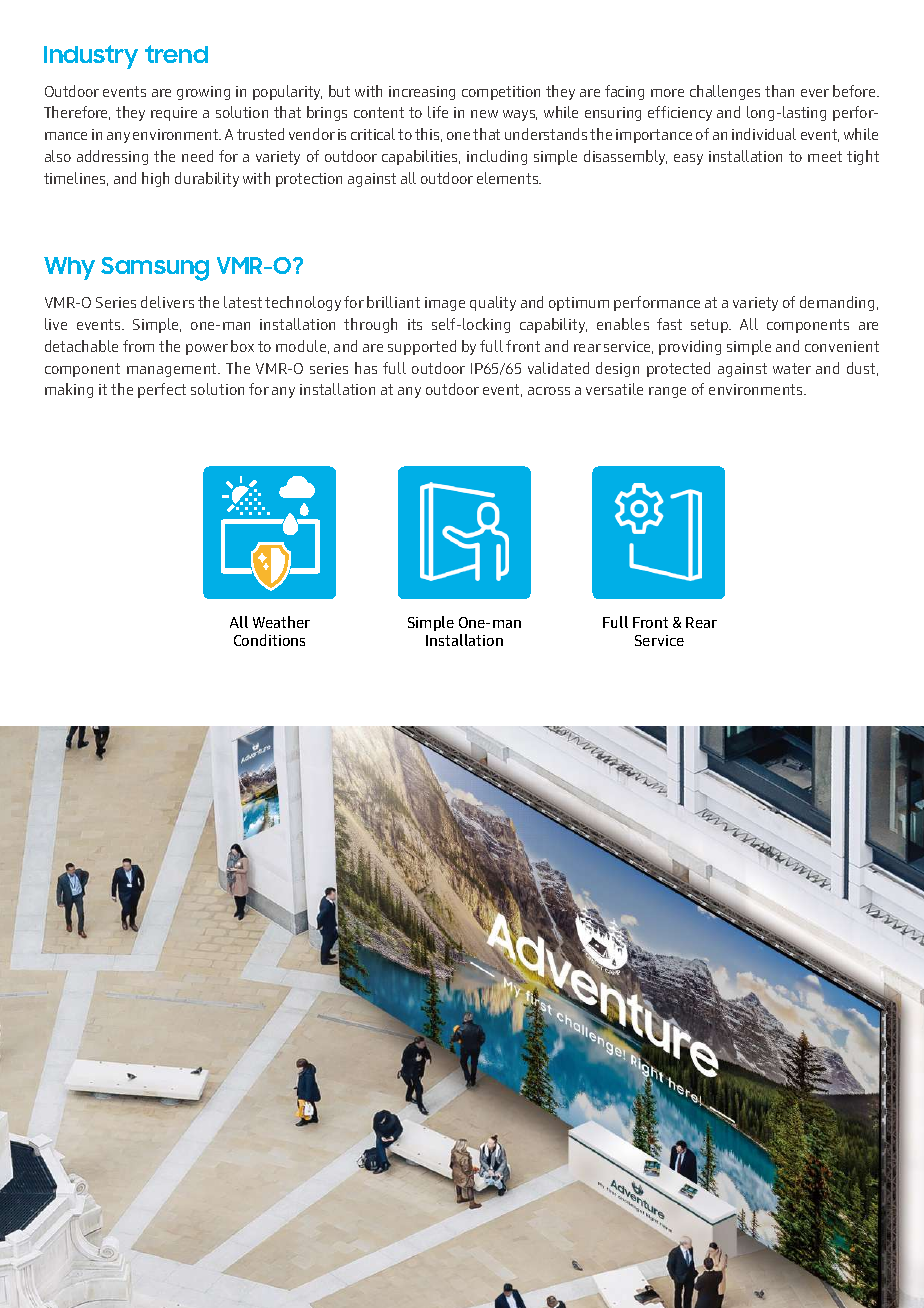 This screenshot has width=924, height=1308. What do you see at coordinates (162, 390) in the screenshot?
I see `perfect` at bounding box center [162, 390].
